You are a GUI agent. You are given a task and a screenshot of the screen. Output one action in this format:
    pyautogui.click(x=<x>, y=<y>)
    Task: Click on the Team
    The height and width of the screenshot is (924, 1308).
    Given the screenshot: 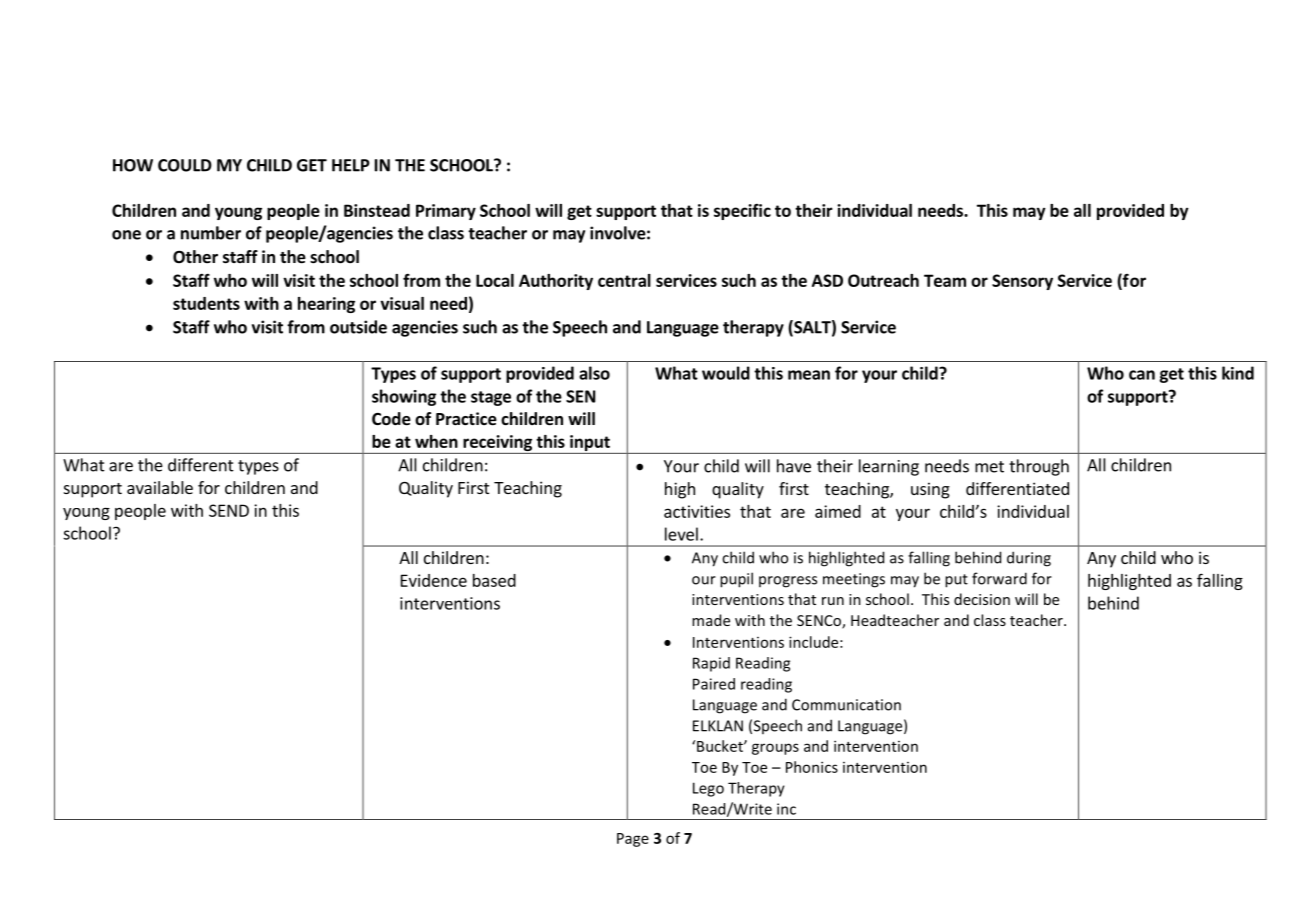 What is the action you would take?
    pyautogui.click(x=945, y=280)
